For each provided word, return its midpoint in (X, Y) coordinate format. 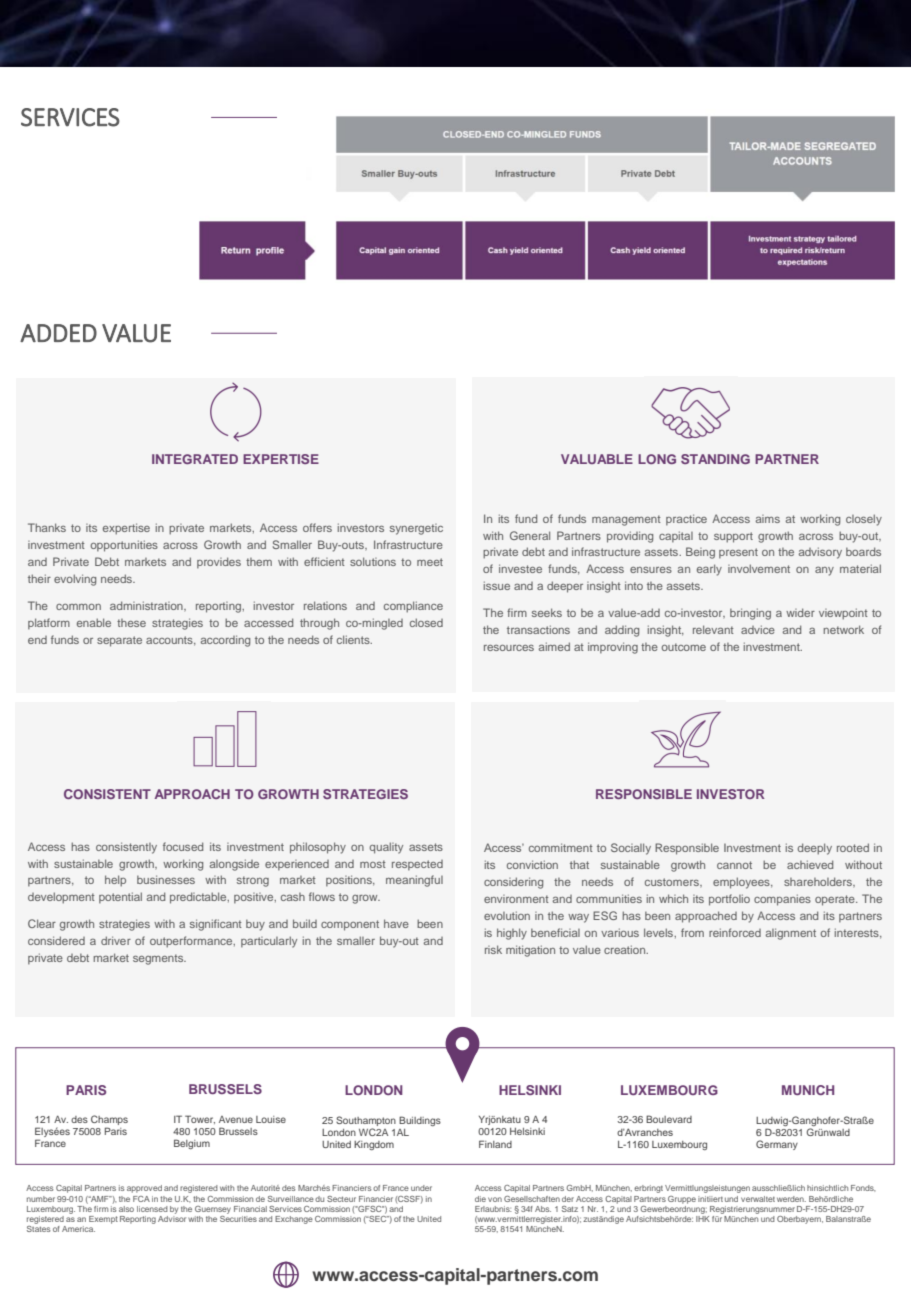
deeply (815, 849)
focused (183, 846)
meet (430, 562)
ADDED (58, 333)
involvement (759, 568)
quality (386, 848)
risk (493, 949)
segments (159, 959)
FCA (141, 1199)
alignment (791, 934)
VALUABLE (597, 459)
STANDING (715, 459)
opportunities (124, 546)
